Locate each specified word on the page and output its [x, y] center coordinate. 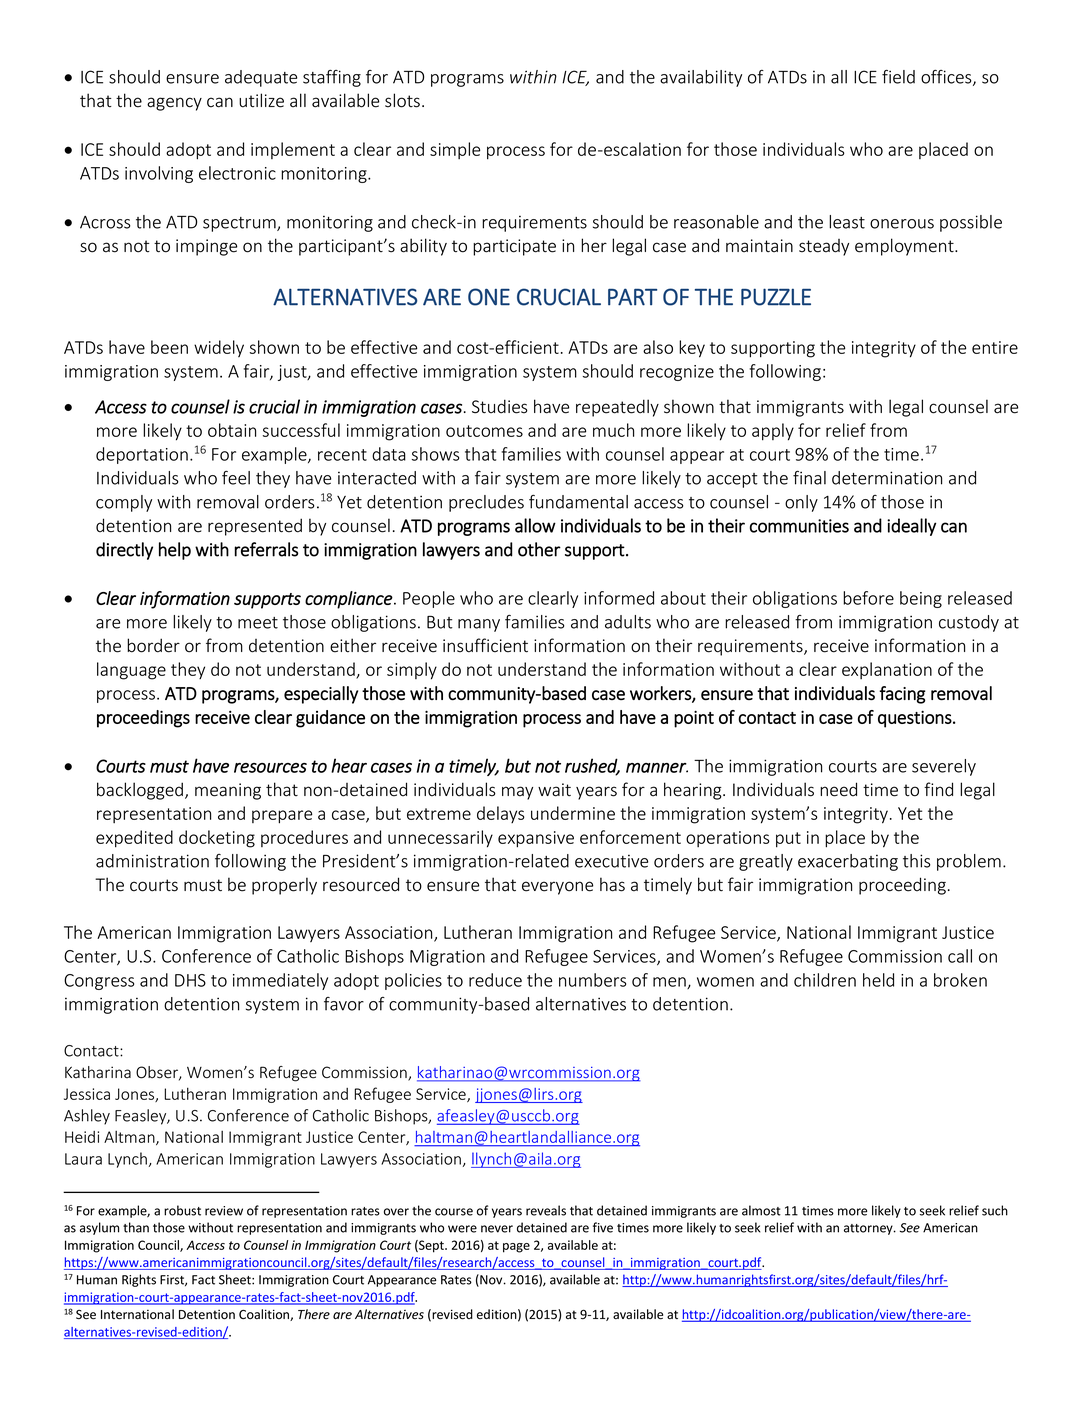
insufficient [485, 645]
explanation [887, 670]
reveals [546, 1210]
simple [455, 150]
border [153, 645]
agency [174, 104]
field [898, 77]
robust [182, 1210]
